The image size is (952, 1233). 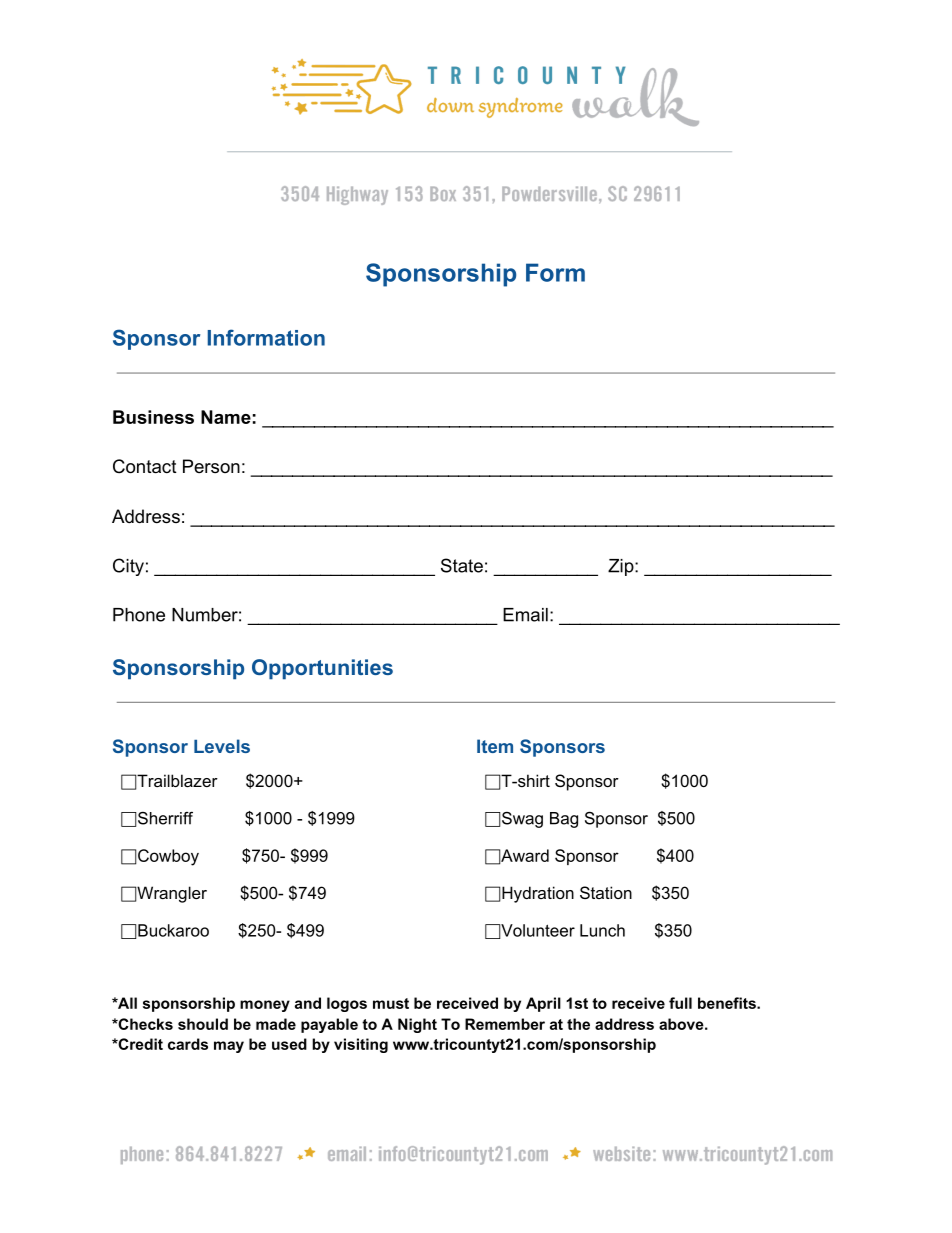 I want to click on Name, so click(x=226, y=417).
